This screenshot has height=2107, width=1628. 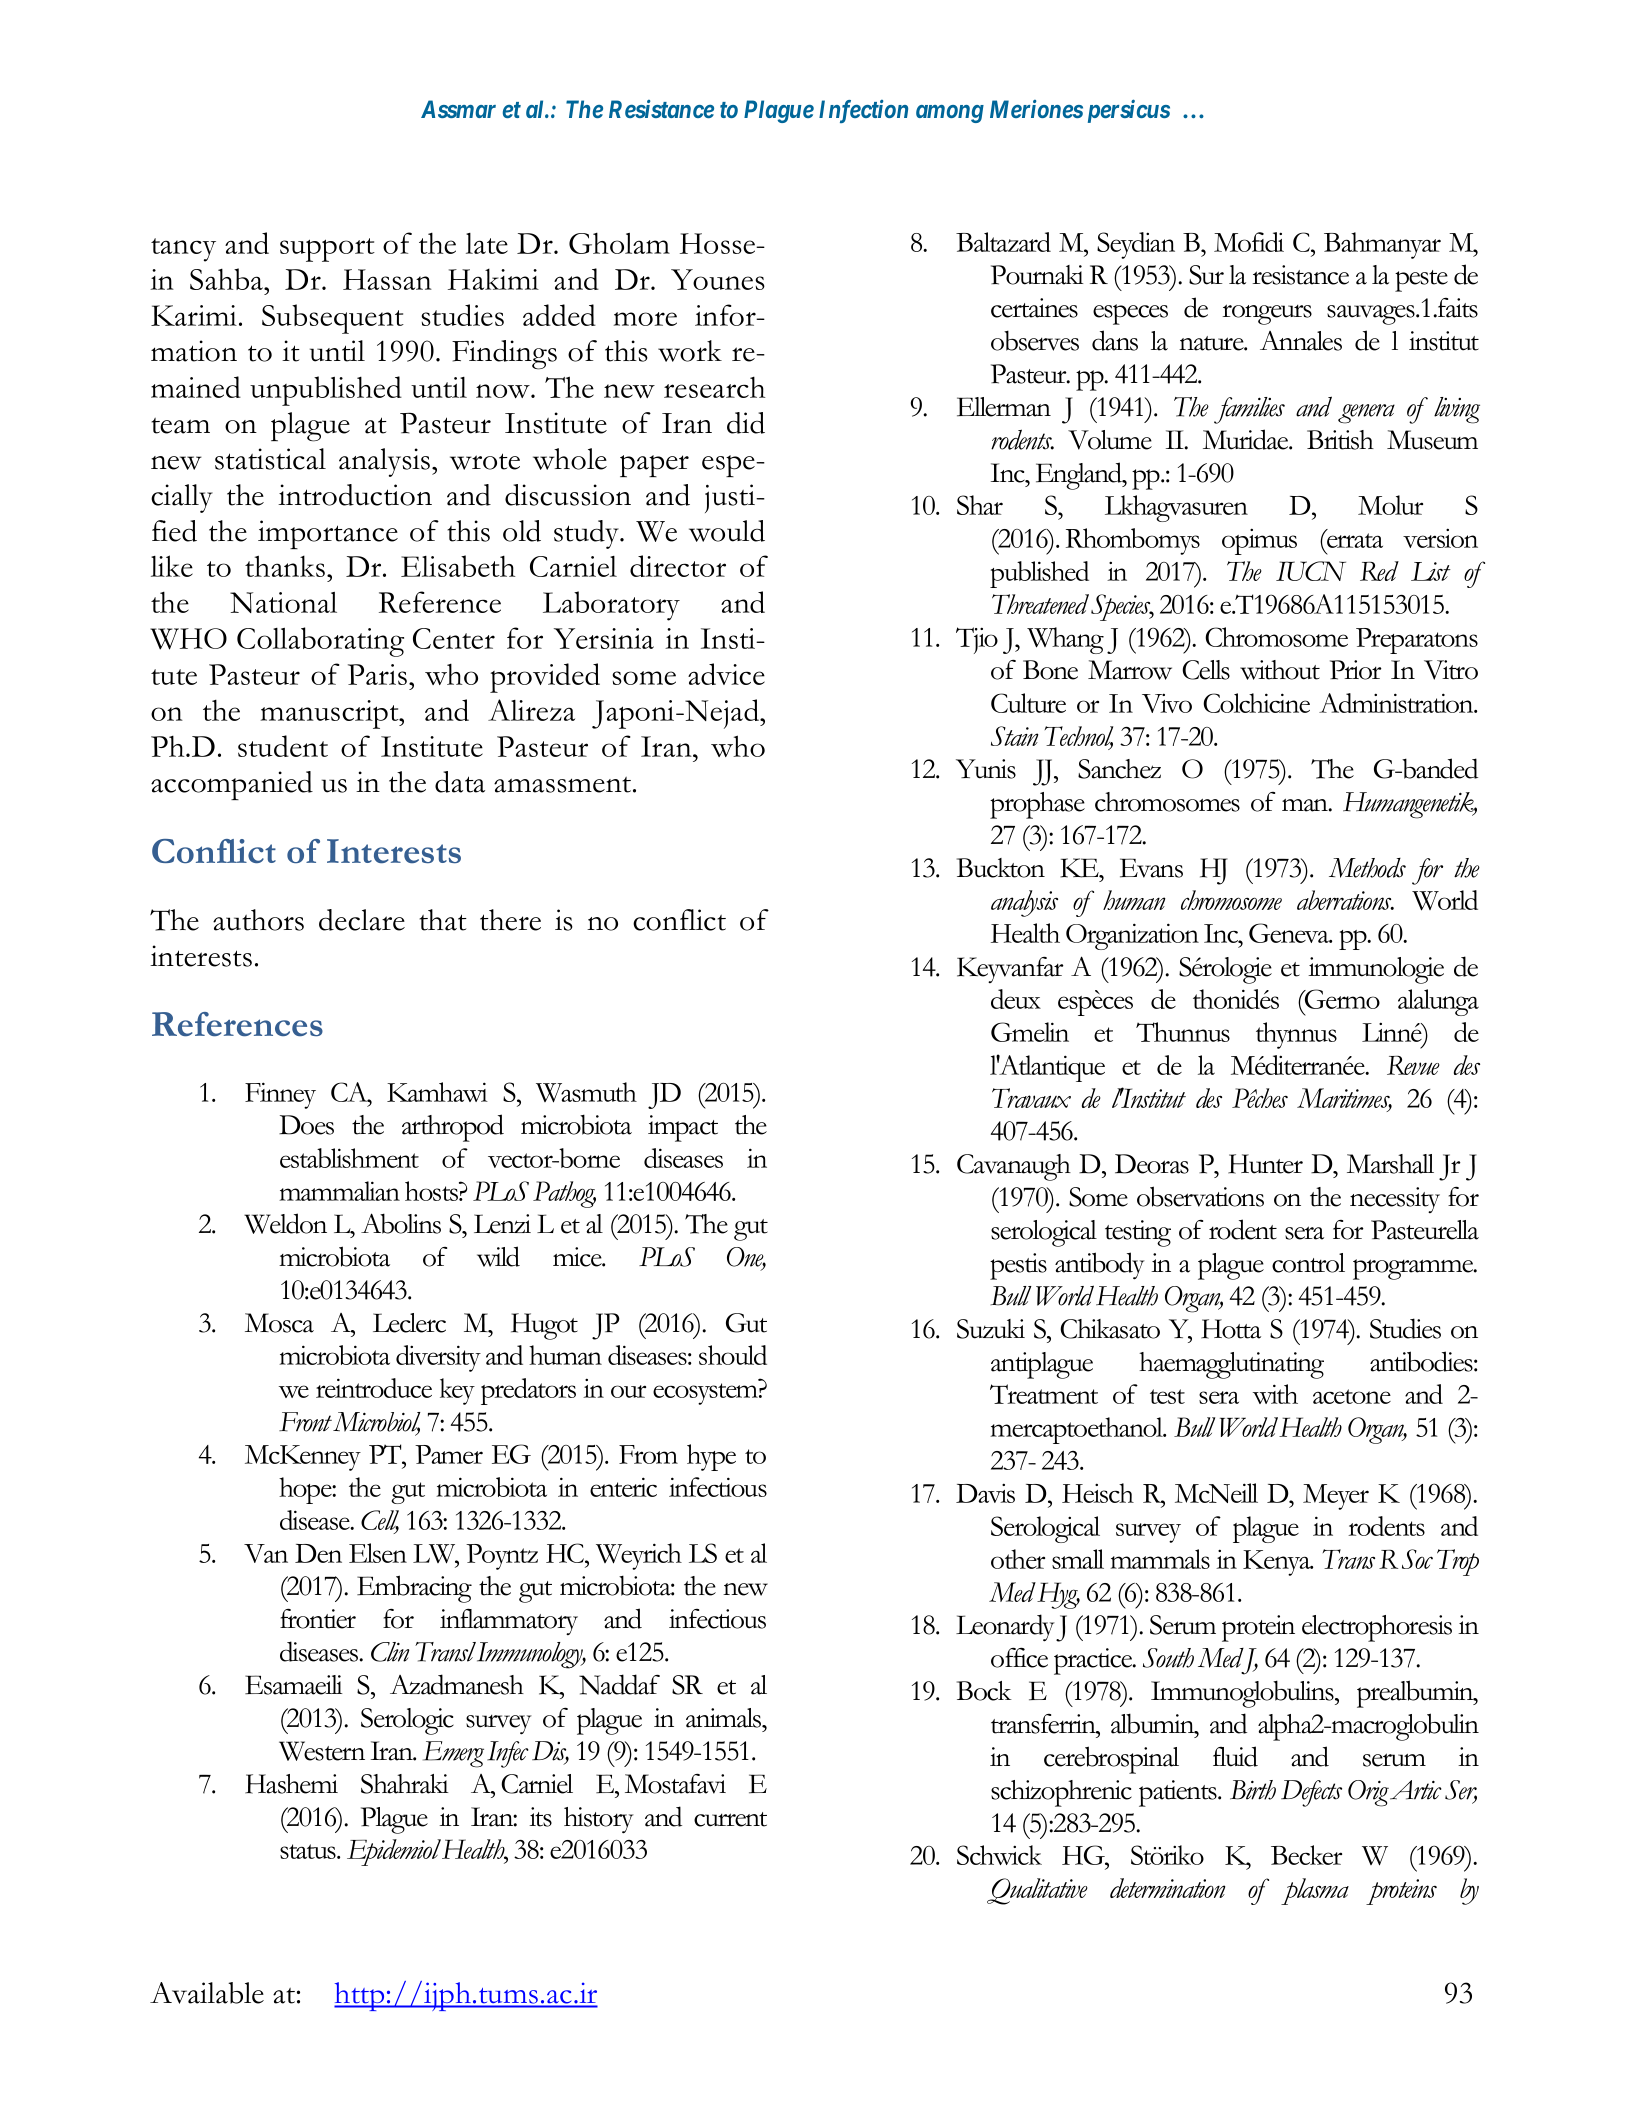 I want to click on among, so click(x=950, y=114).
